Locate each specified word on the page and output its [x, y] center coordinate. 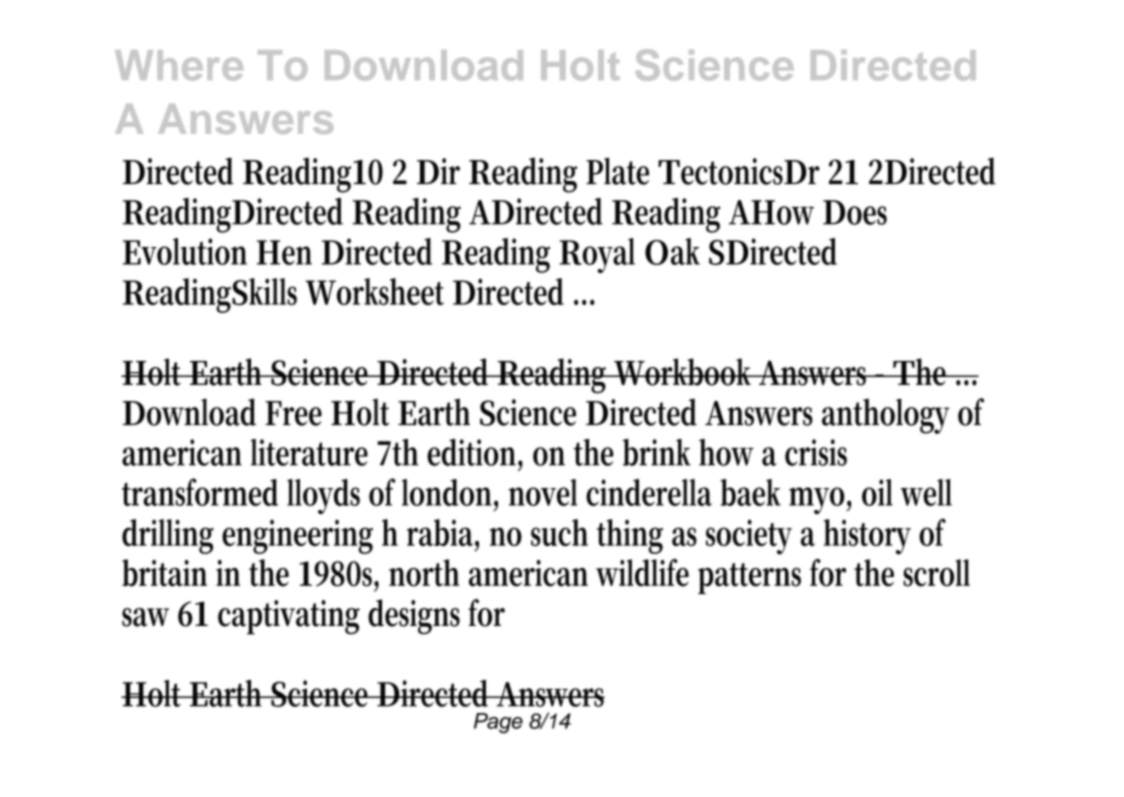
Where [179, 65]
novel [543, 492]
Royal [597, 255]
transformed [200, 492]
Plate [617, 171]
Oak [672, 251]
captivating [289, 617]
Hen [284, 252]
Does [855, 212]
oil [877, 492]
